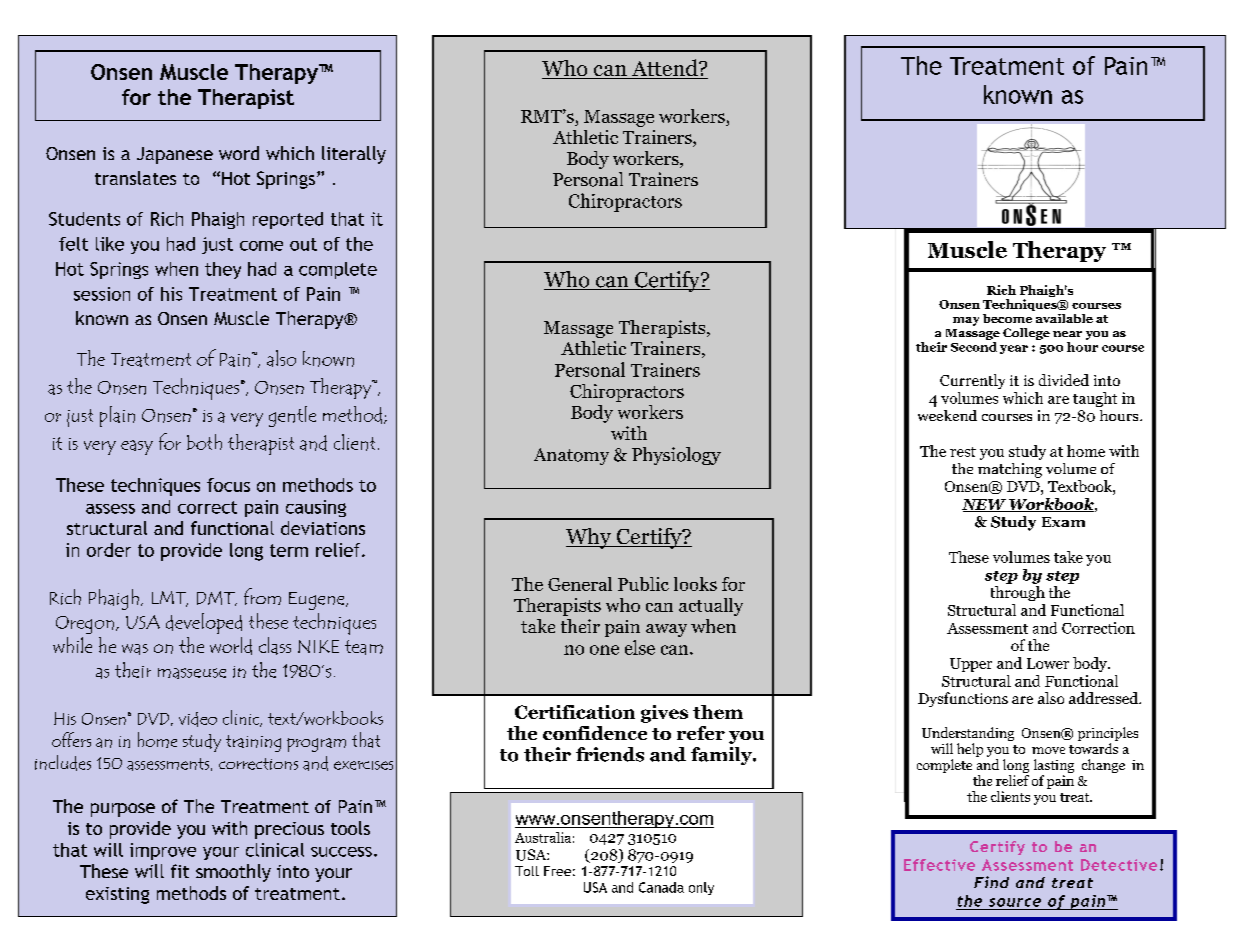 This screenshot has width=1233, height=952. I want to click on Free, so click(557, 871).
